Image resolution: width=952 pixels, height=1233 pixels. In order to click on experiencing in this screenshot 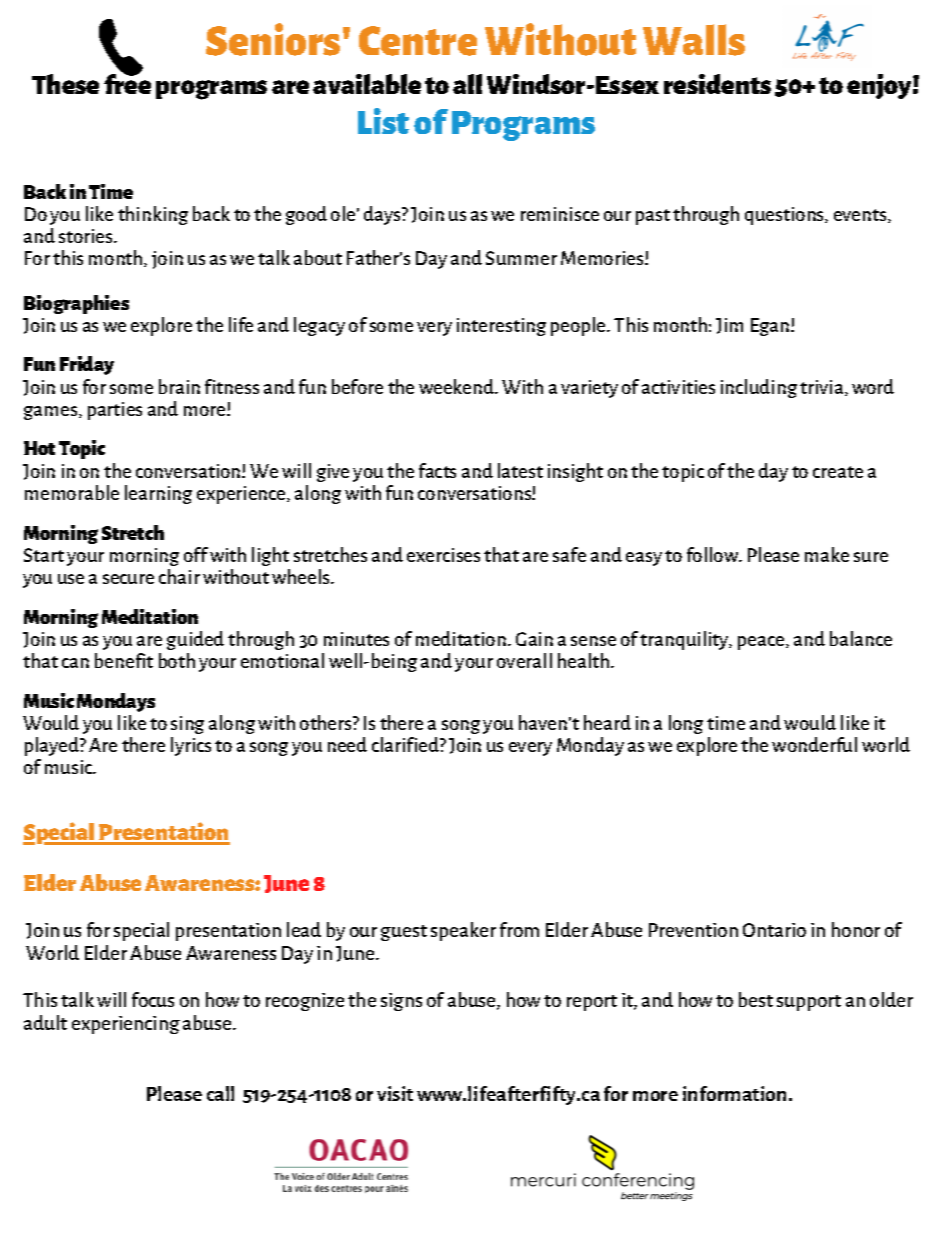, I will do `click(126, 1025)`.
